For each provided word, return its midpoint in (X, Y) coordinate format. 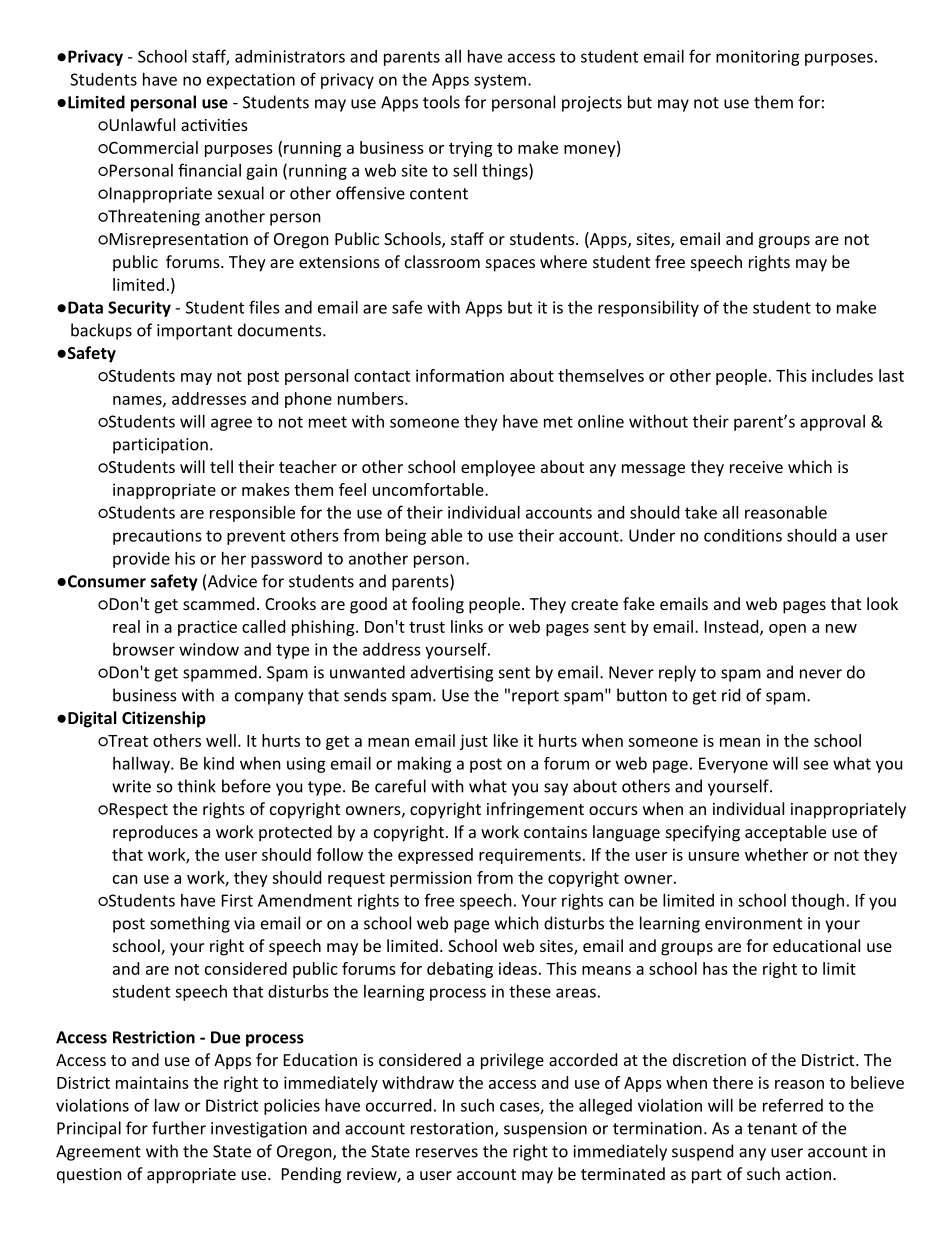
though (817, 902)
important (194, 332)
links (467, 626)
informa (446, 375)
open (787, 630)
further (179, 1128)
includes (842, 375)
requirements (530, 856)
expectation (251, 81)
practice (207, 628)
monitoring (758, 58)
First (237, 900)
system (500, 81)
